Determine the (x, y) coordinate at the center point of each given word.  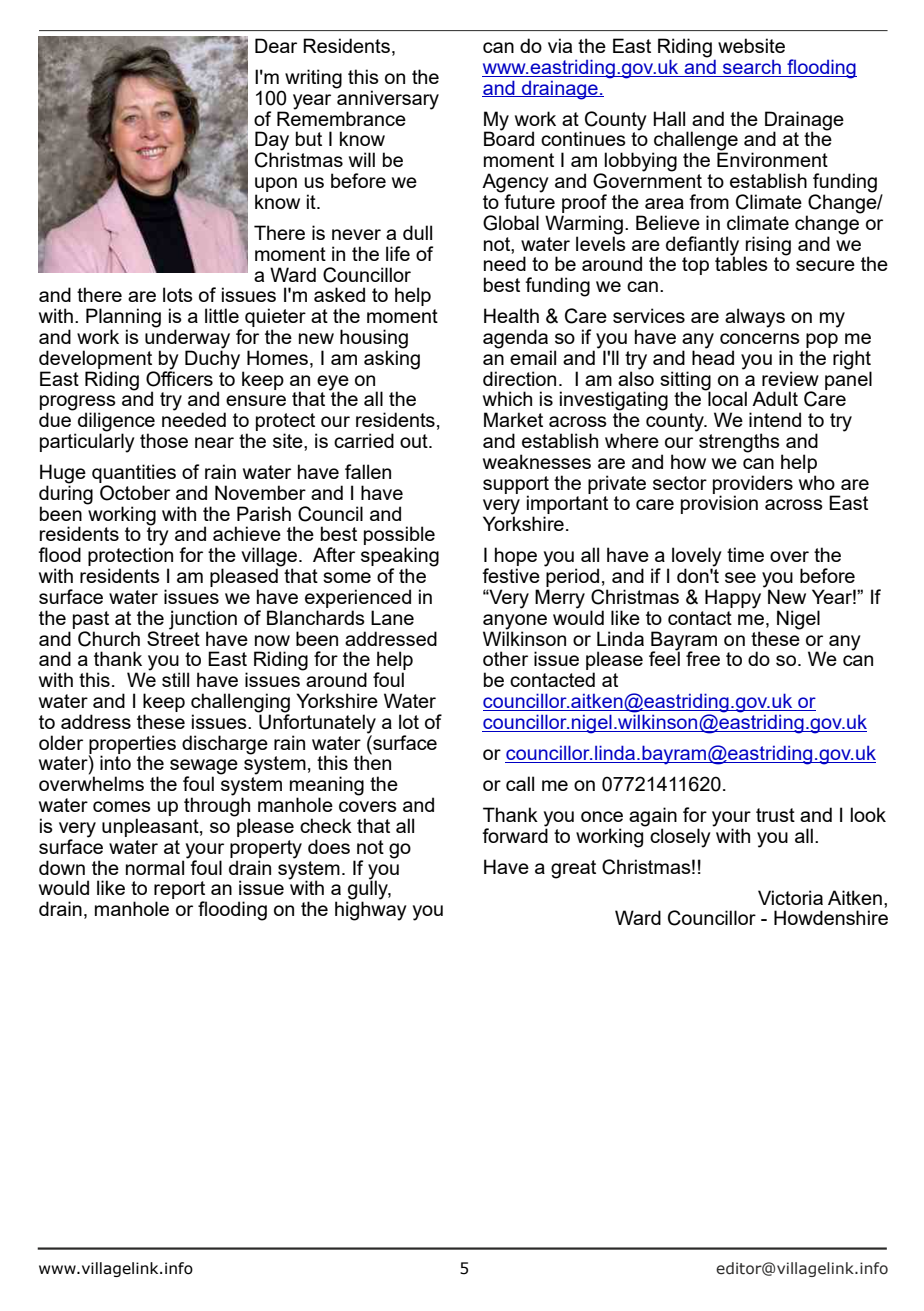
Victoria (790, 897)
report (180, 891)
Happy (734, 598)
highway (371, 910)
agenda (517, 340)
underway (187, 339)
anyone (515, 622)
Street (173, 637)
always (755, 318)
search (752, 68)
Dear (276, 45)
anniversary (387, 99)
